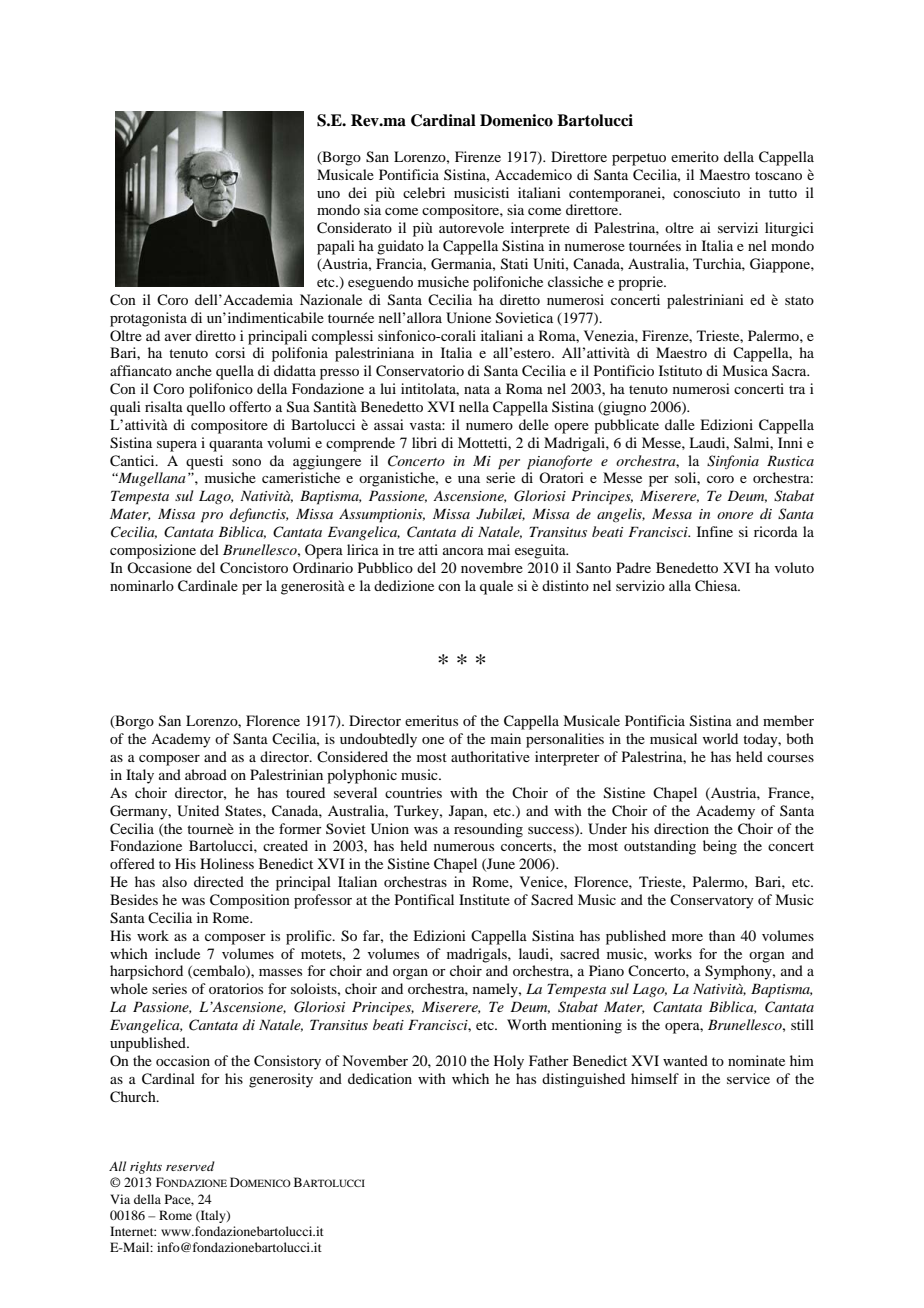  I want to click on dei, so click(357, 192).
